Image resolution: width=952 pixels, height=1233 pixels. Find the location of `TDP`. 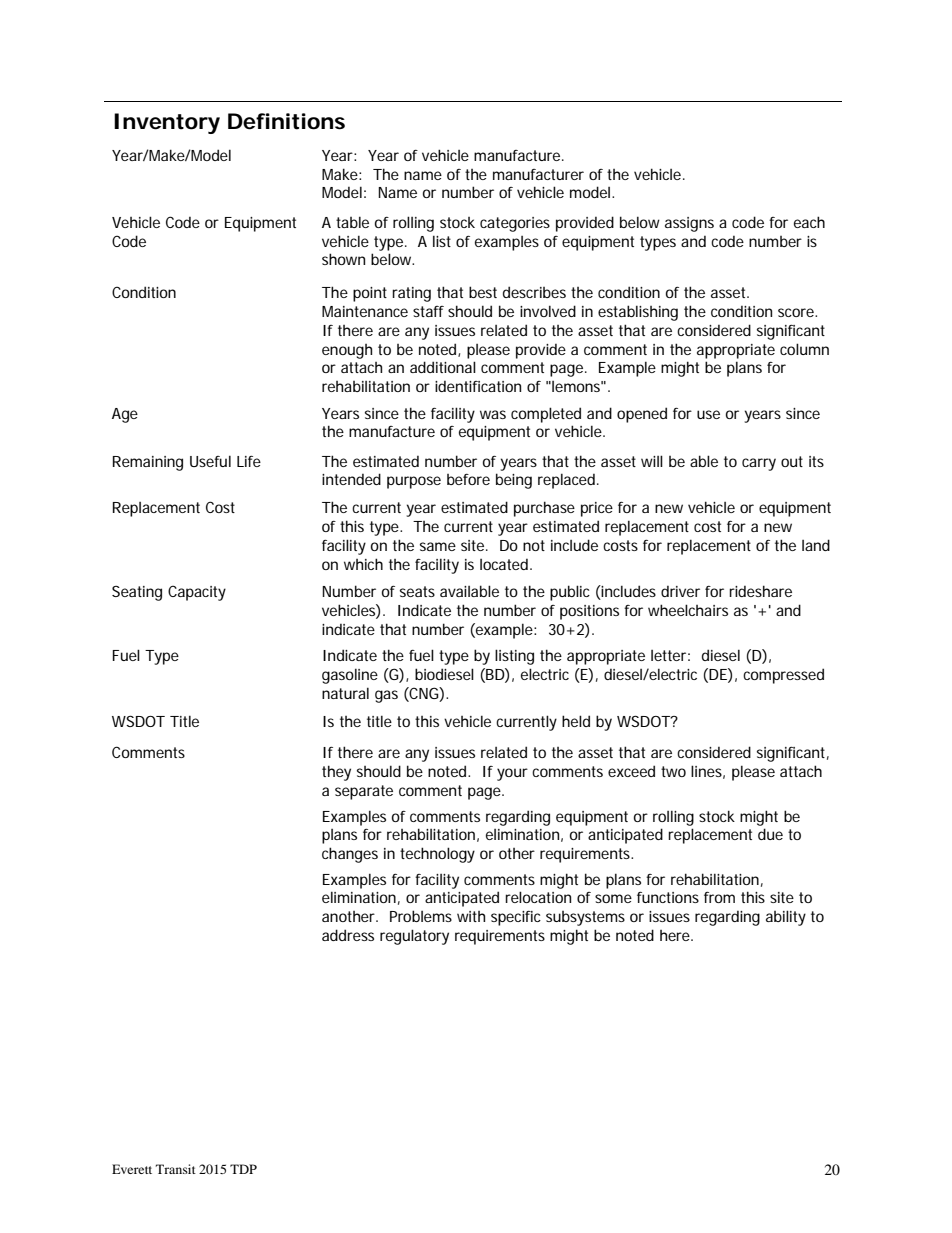

TDP is located at coordinates (243, 1169).
